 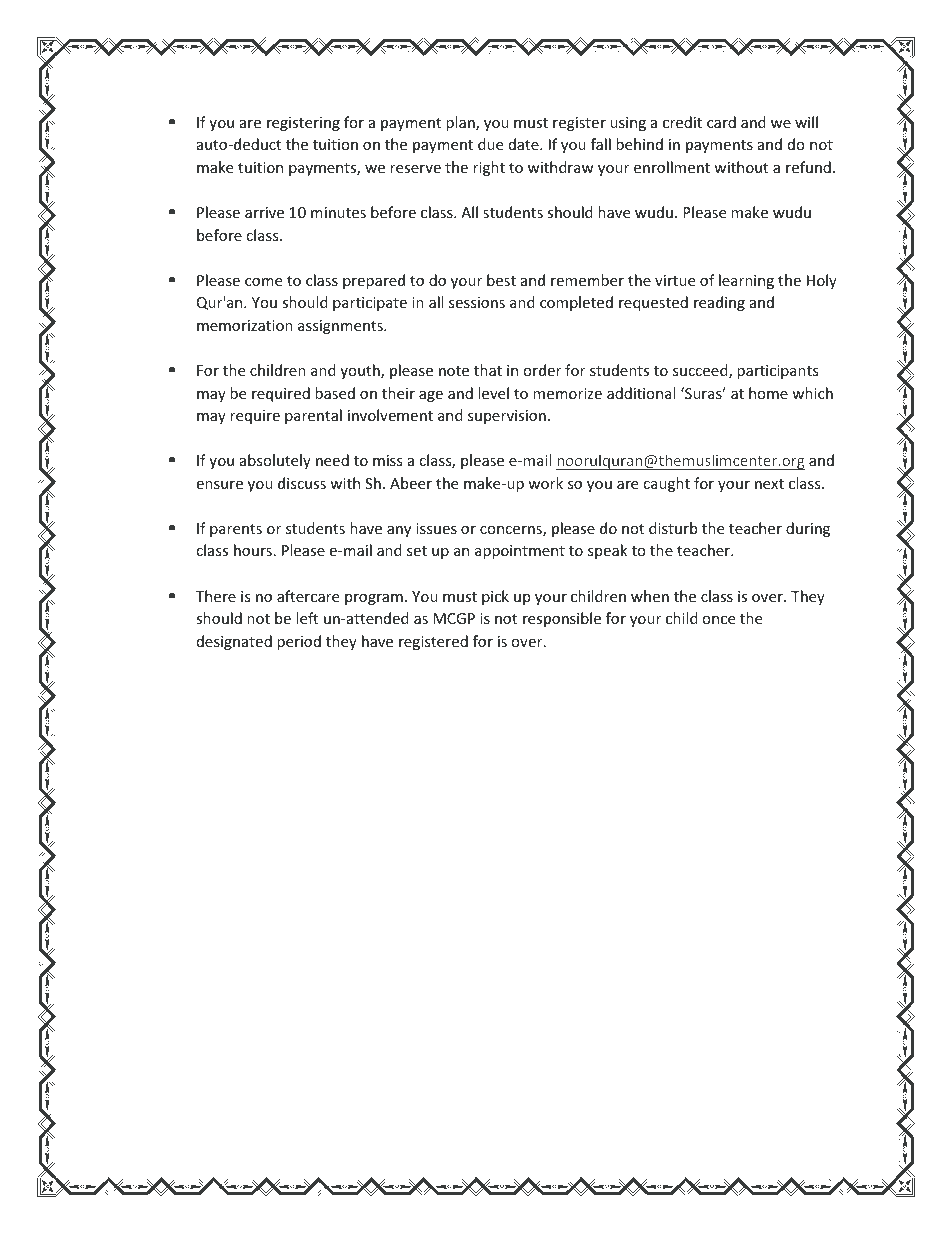 What do you see at coordinates (335, 393) in the screenshot?
I see `based` at bounding box center [335, 393].
